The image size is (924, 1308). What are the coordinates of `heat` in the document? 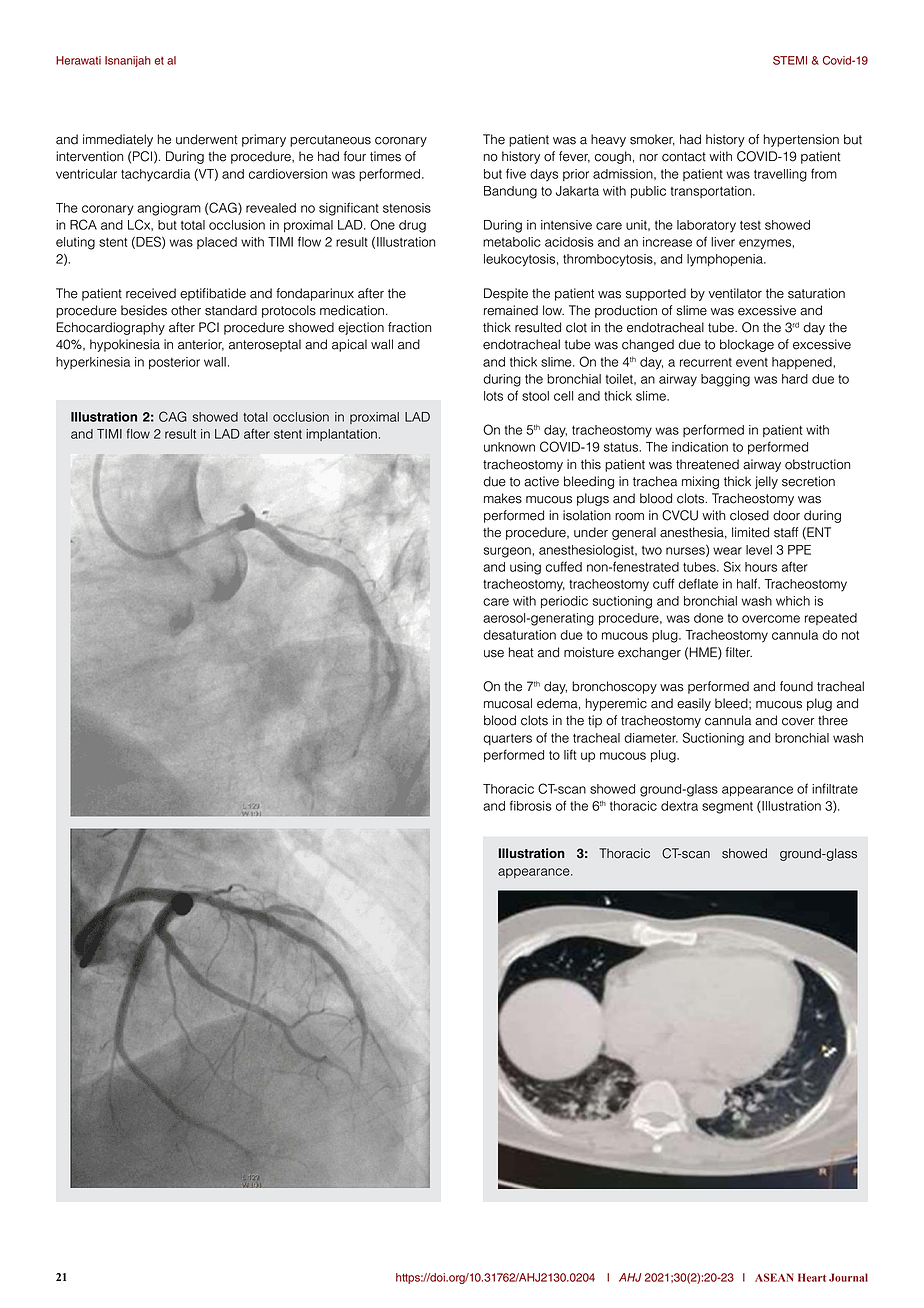 It's located at (521, 652).
